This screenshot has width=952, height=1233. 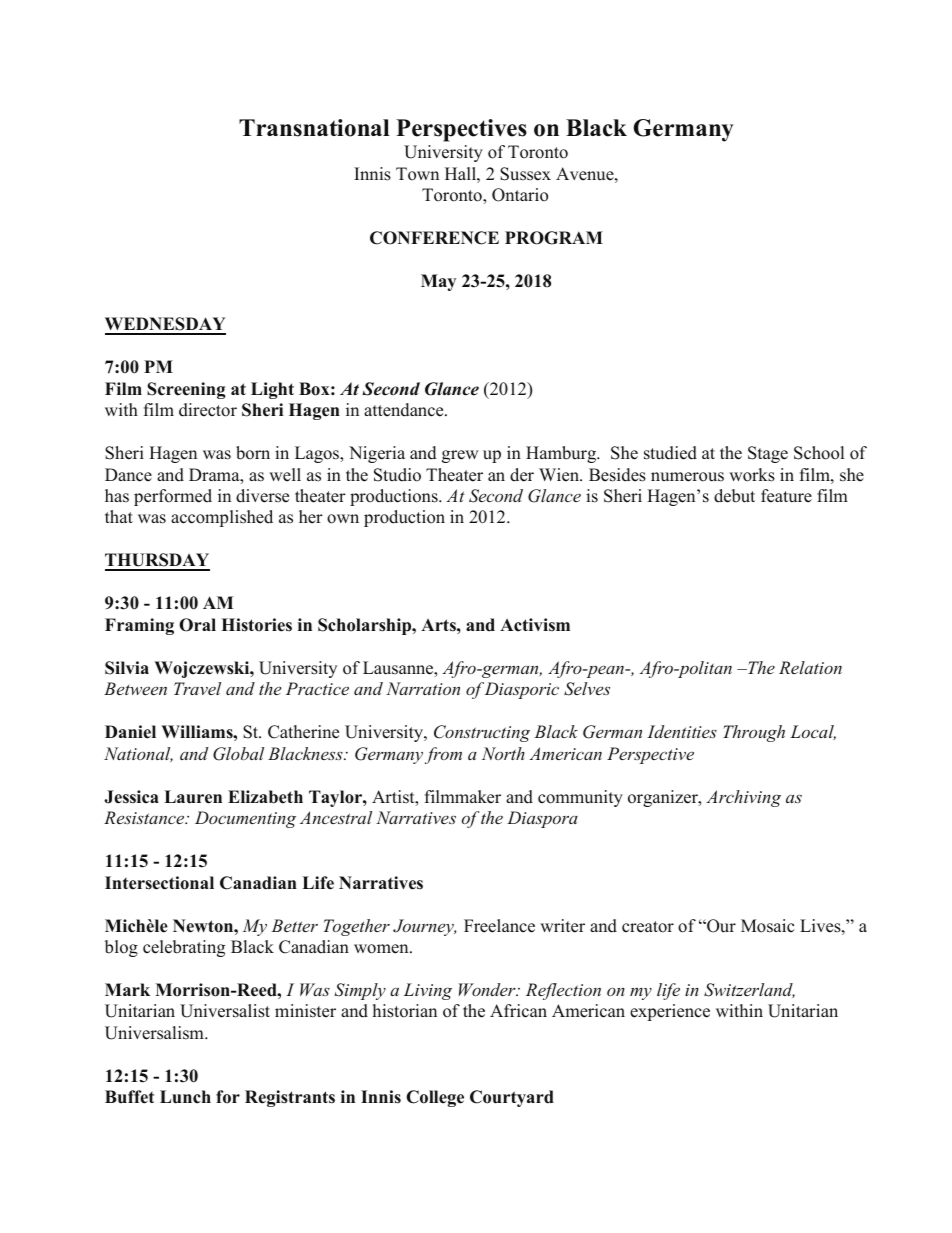 What do you see at coordinates (197, 625) in the screenshot?
I see `Oral` at bounding box center [197, 625].
